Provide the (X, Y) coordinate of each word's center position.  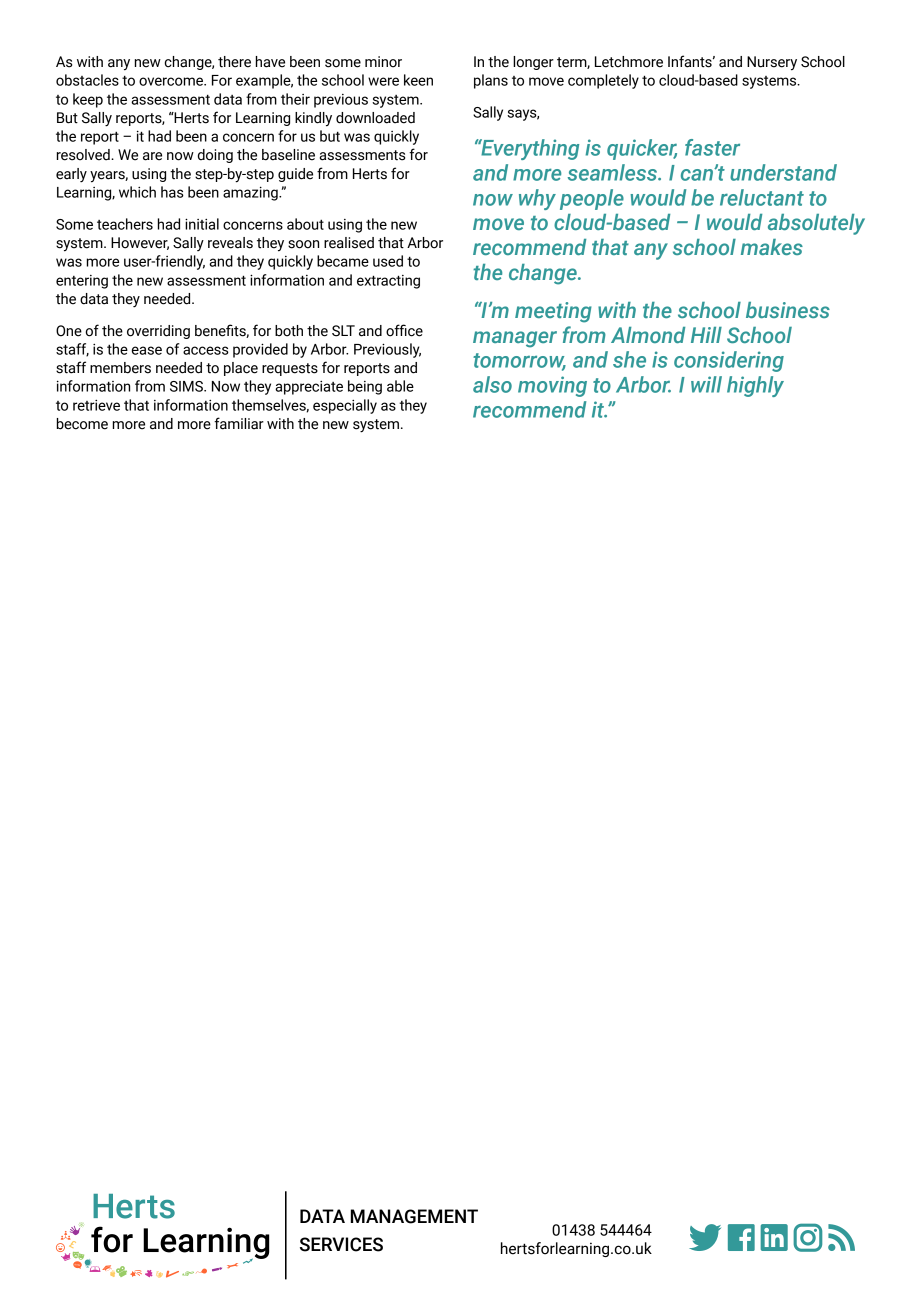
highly (755, 386)
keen (418, 80)
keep (88, 100)
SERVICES (341, 1244)
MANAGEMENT (414, 1216)
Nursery (772, 63)
